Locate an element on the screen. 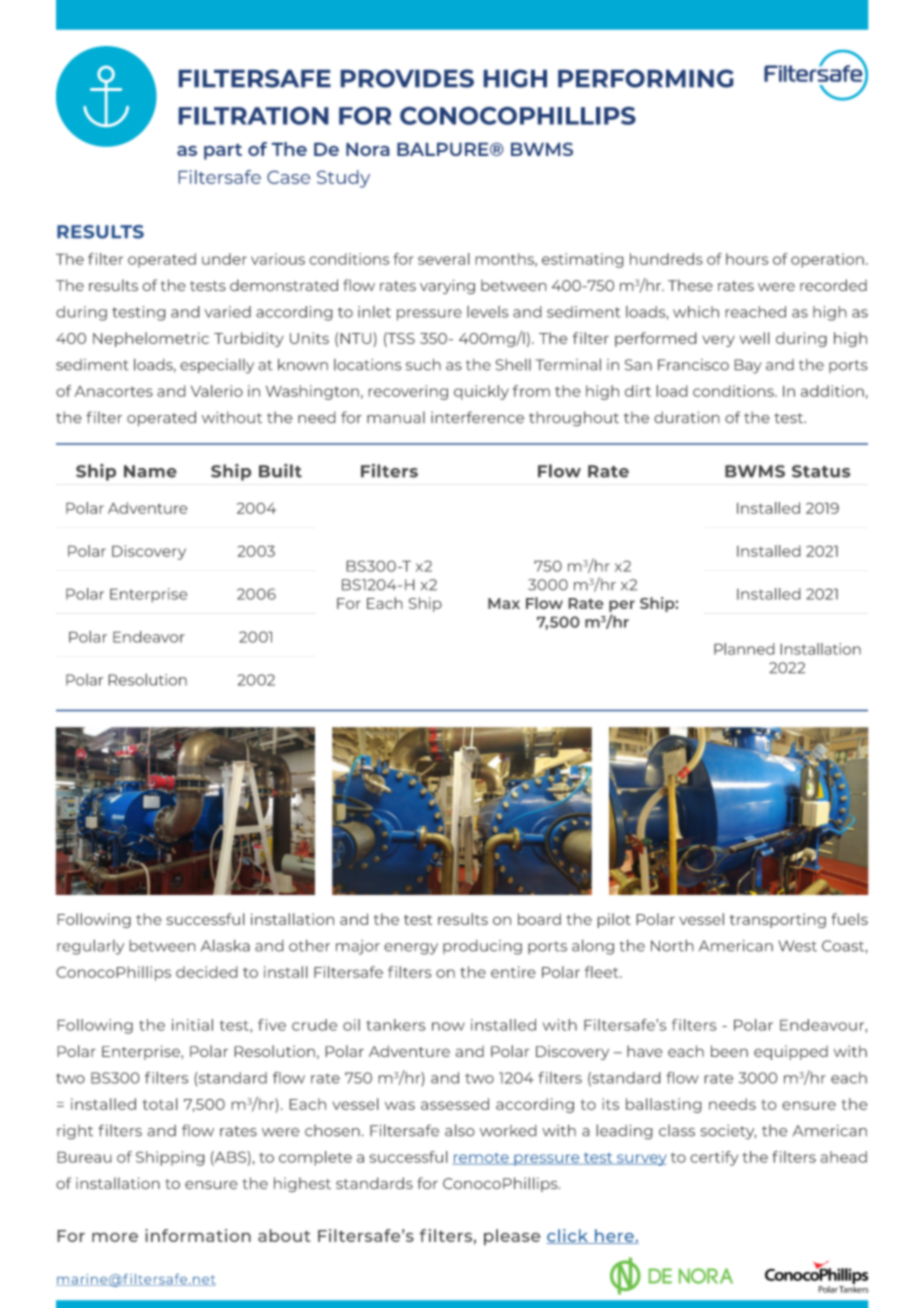  well is located at coordinates (754, 338).
